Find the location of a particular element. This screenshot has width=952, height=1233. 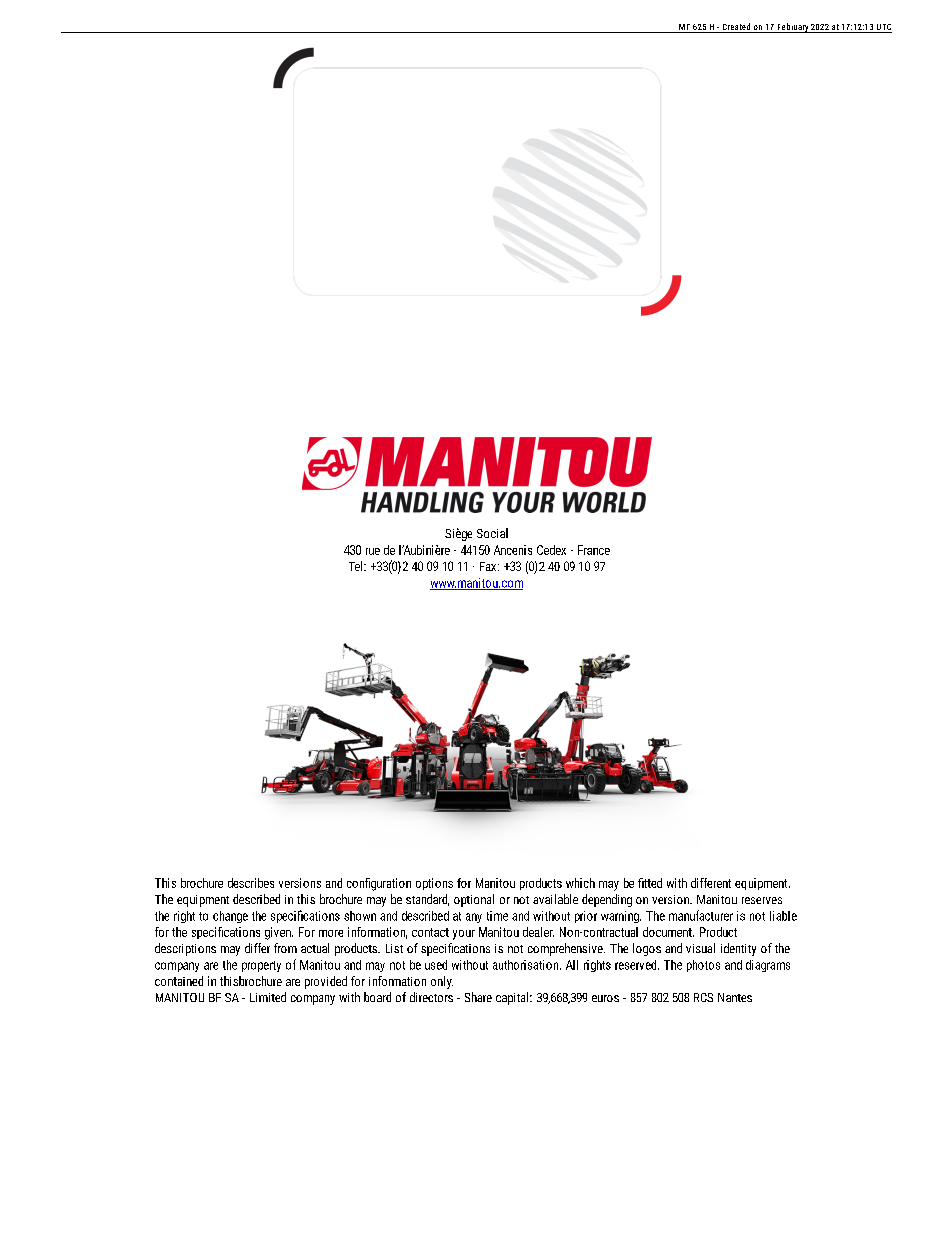

Created is located at coordinates (736, 28).
